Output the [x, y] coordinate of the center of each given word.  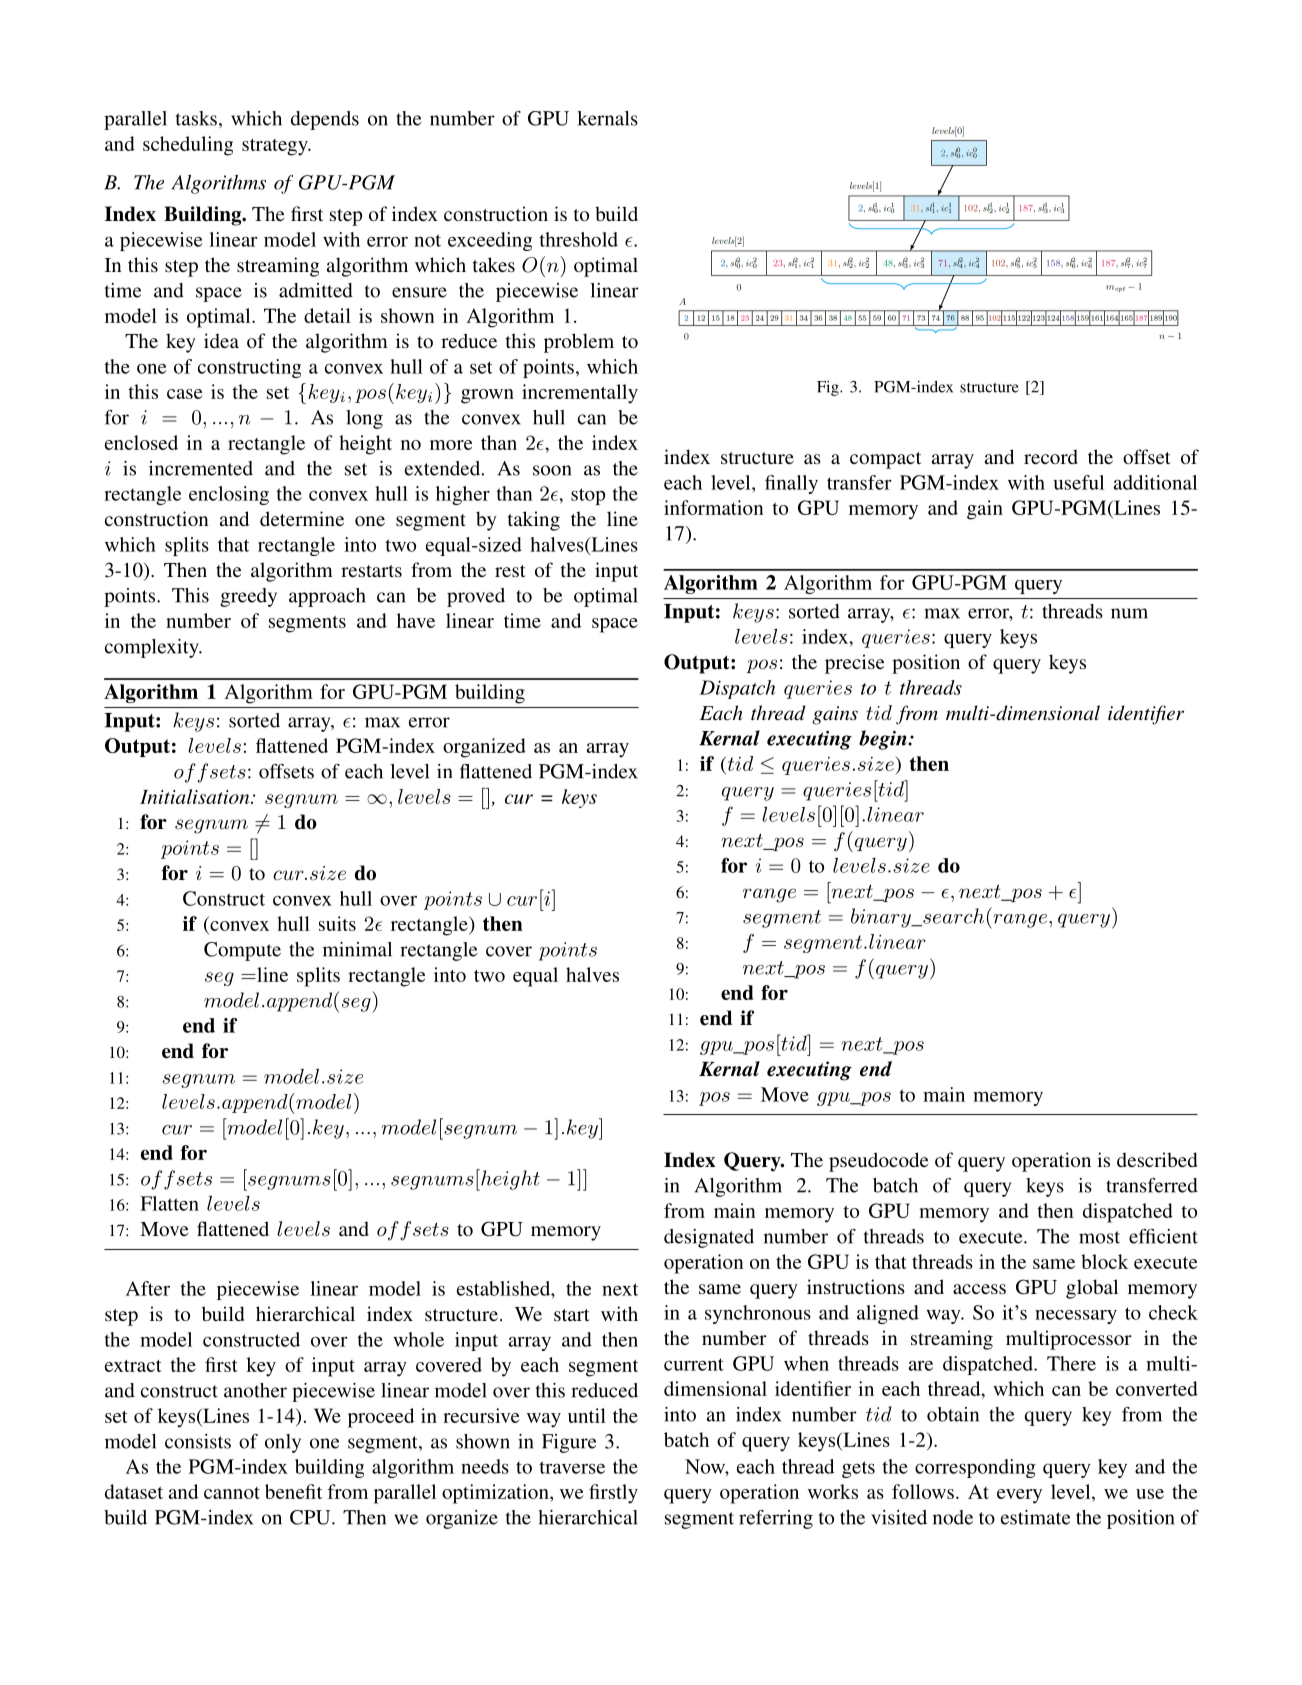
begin [884, 740]
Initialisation [196, 796]
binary [882, 918]
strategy [276, 147]
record [1051, 456]
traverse [572, 1467]
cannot [232, 1493]
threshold [579, 239]
